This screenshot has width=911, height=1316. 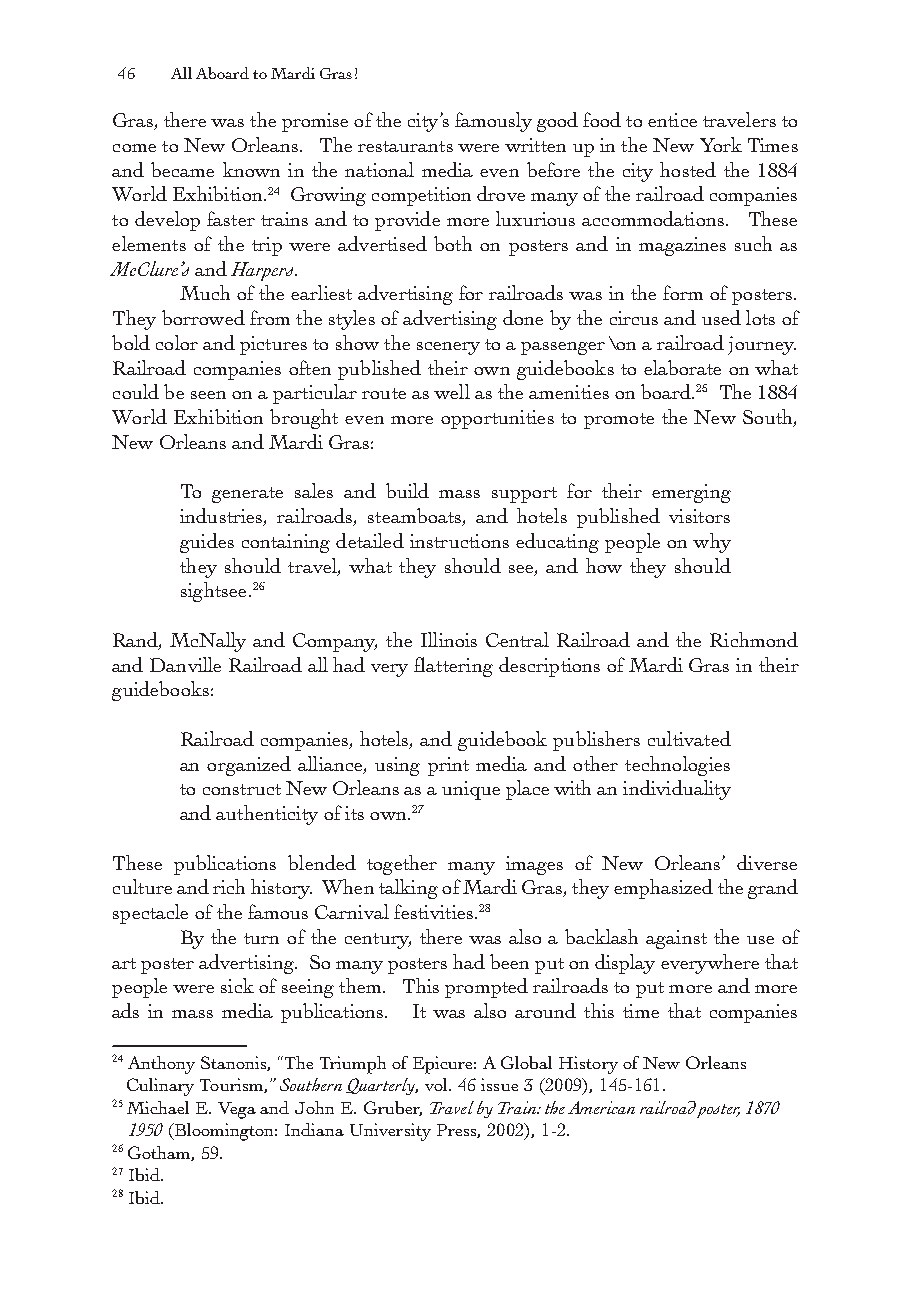 What do you see at coordinates (237, 1110) in the screenshot?
I see `Vega` at bounding box center [237, 1110].
